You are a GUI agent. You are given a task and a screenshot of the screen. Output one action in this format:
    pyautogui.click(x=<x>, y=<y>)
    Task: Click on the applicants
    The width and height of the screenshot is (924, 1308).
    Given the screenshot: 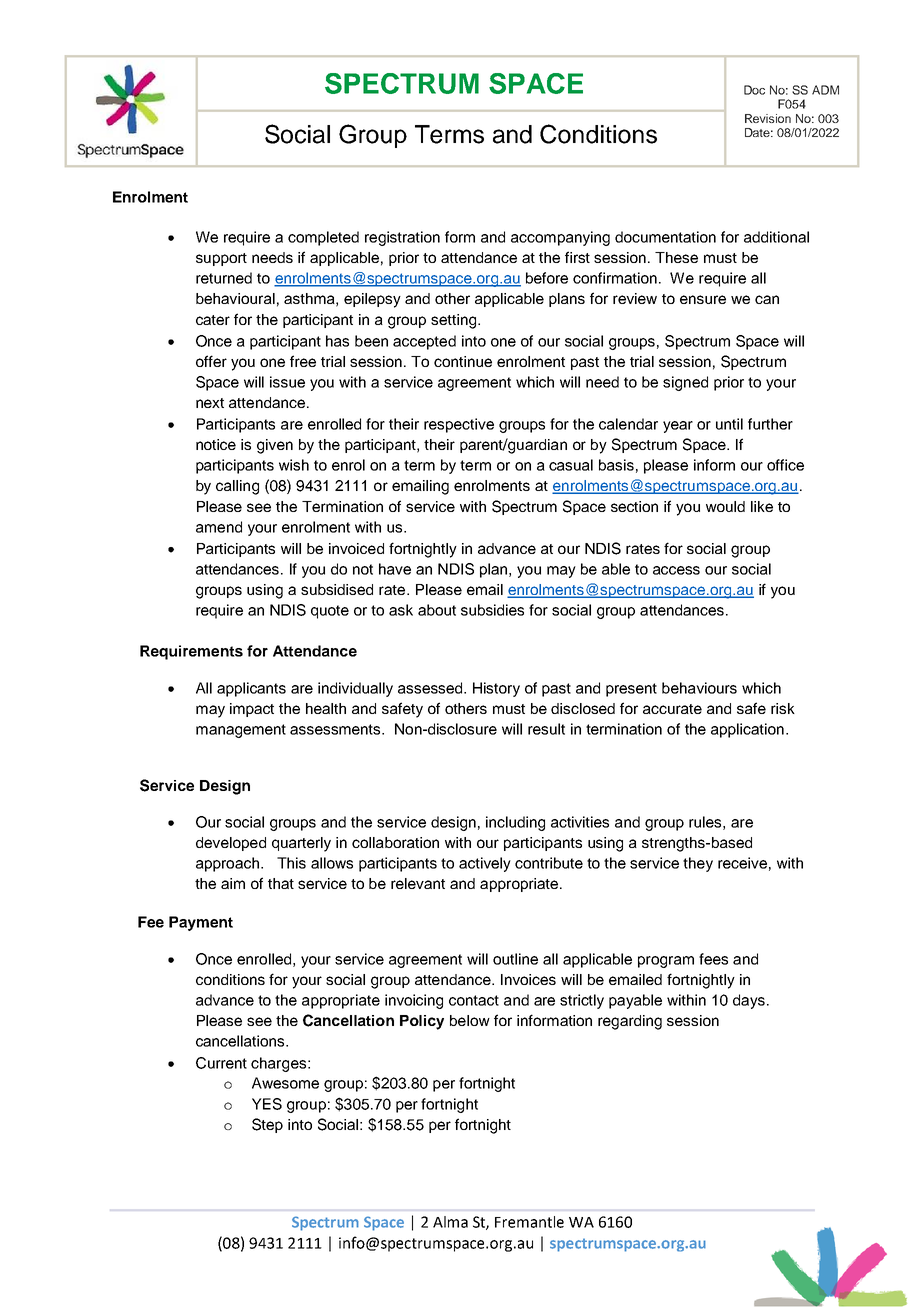 What is the action you would take?
    pyautogui.click(x=251, y=689)
